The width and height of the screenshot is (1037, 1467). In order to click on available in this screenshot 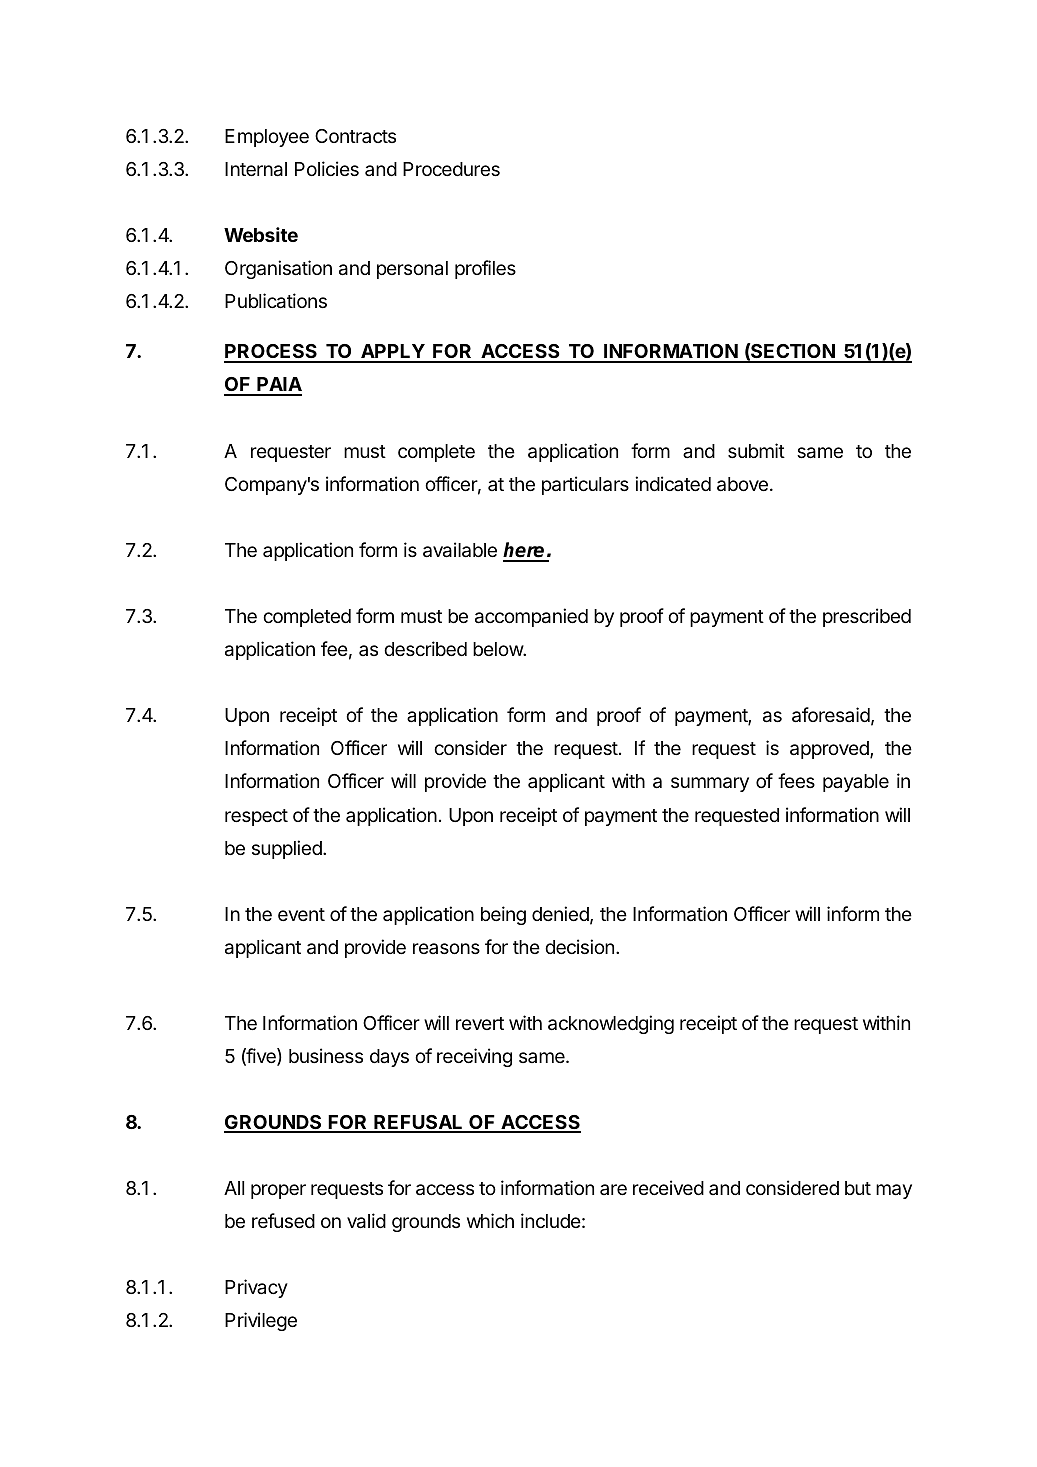, I will do `click(460, 550)`.
